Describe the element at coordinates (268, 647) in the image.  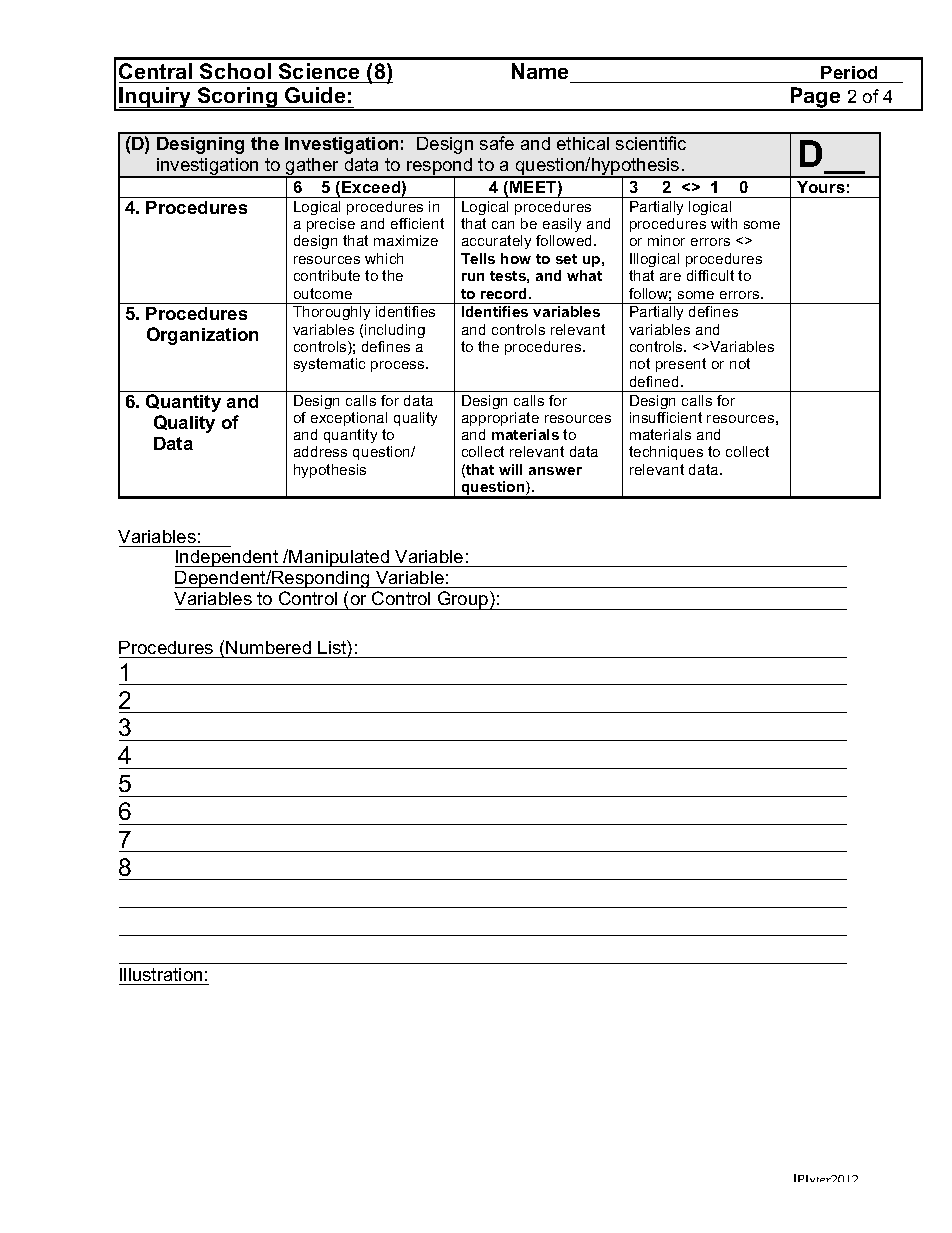
I see `Numbered` at that location.
